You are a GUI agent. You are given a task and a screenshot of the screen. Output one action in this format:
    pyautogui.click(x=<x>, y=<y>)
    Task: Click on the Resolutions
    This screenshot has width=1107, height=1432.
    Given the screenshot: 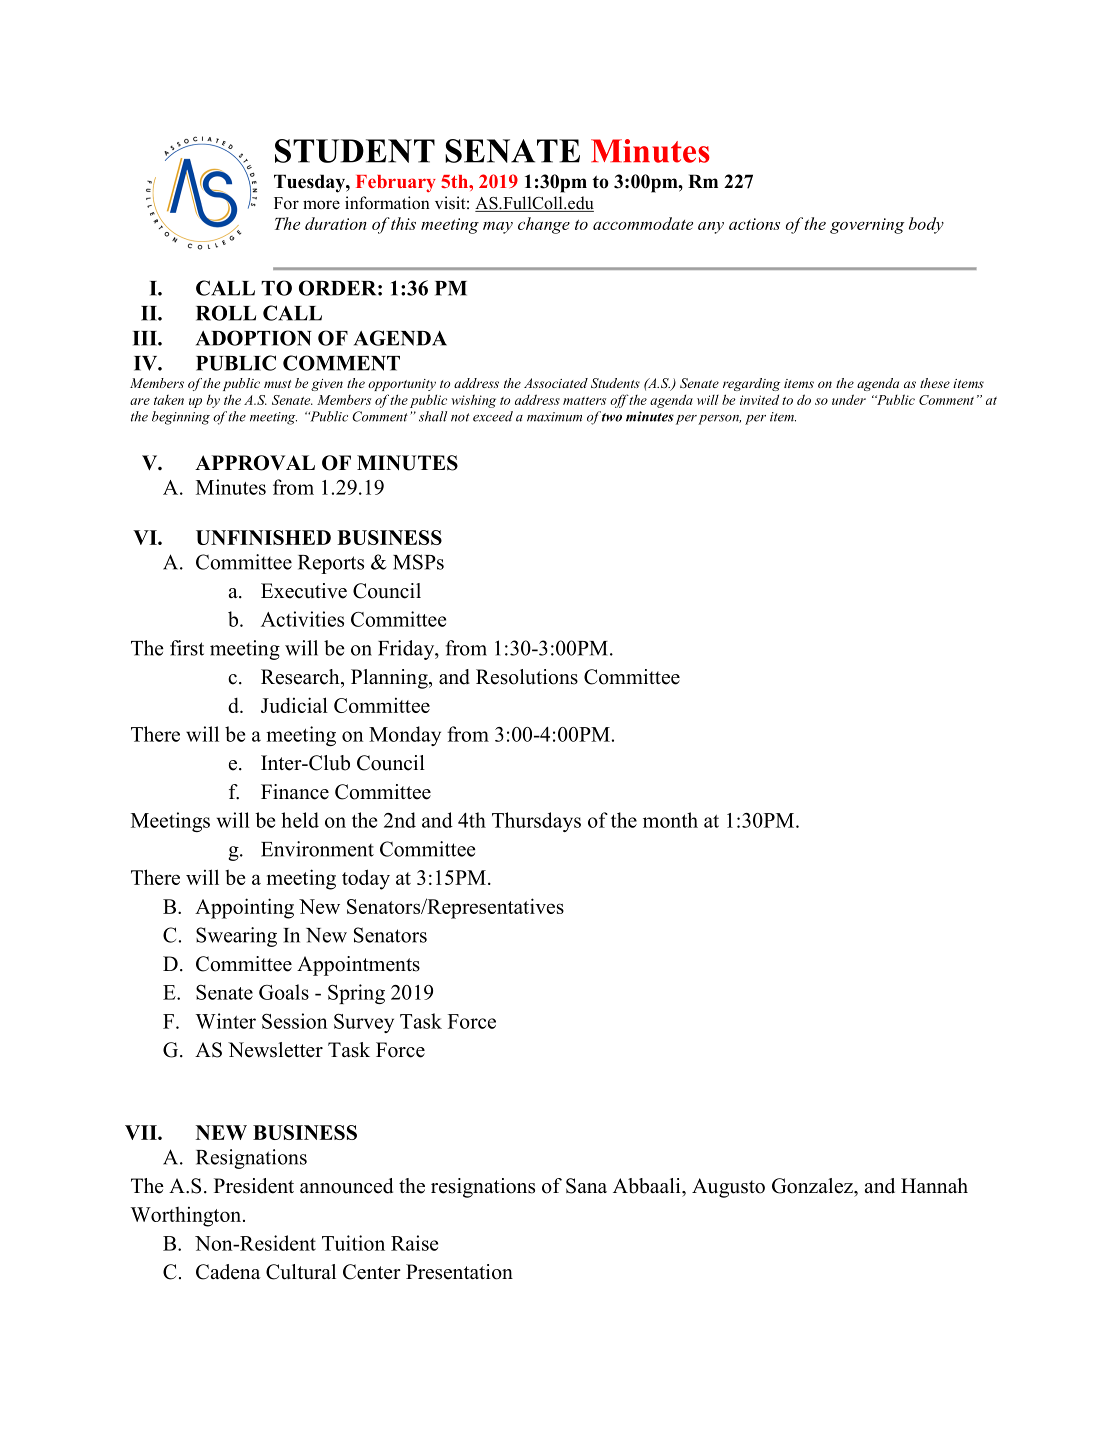 What is the action you would take?
    pyautogui.click(x=527, y=677)
